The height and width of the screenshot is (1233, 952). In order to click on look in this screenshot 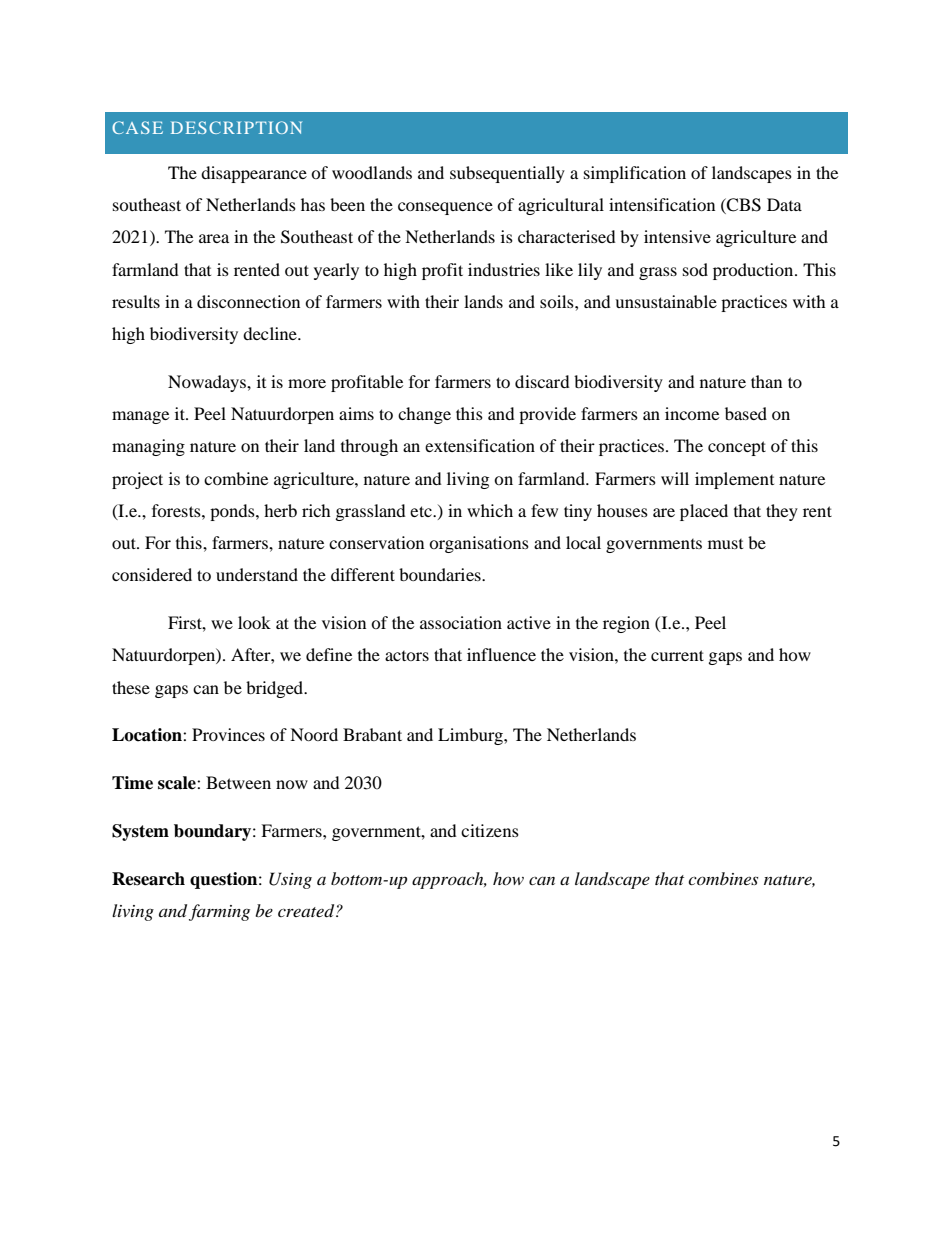, I will do `click(254, 622)`.
